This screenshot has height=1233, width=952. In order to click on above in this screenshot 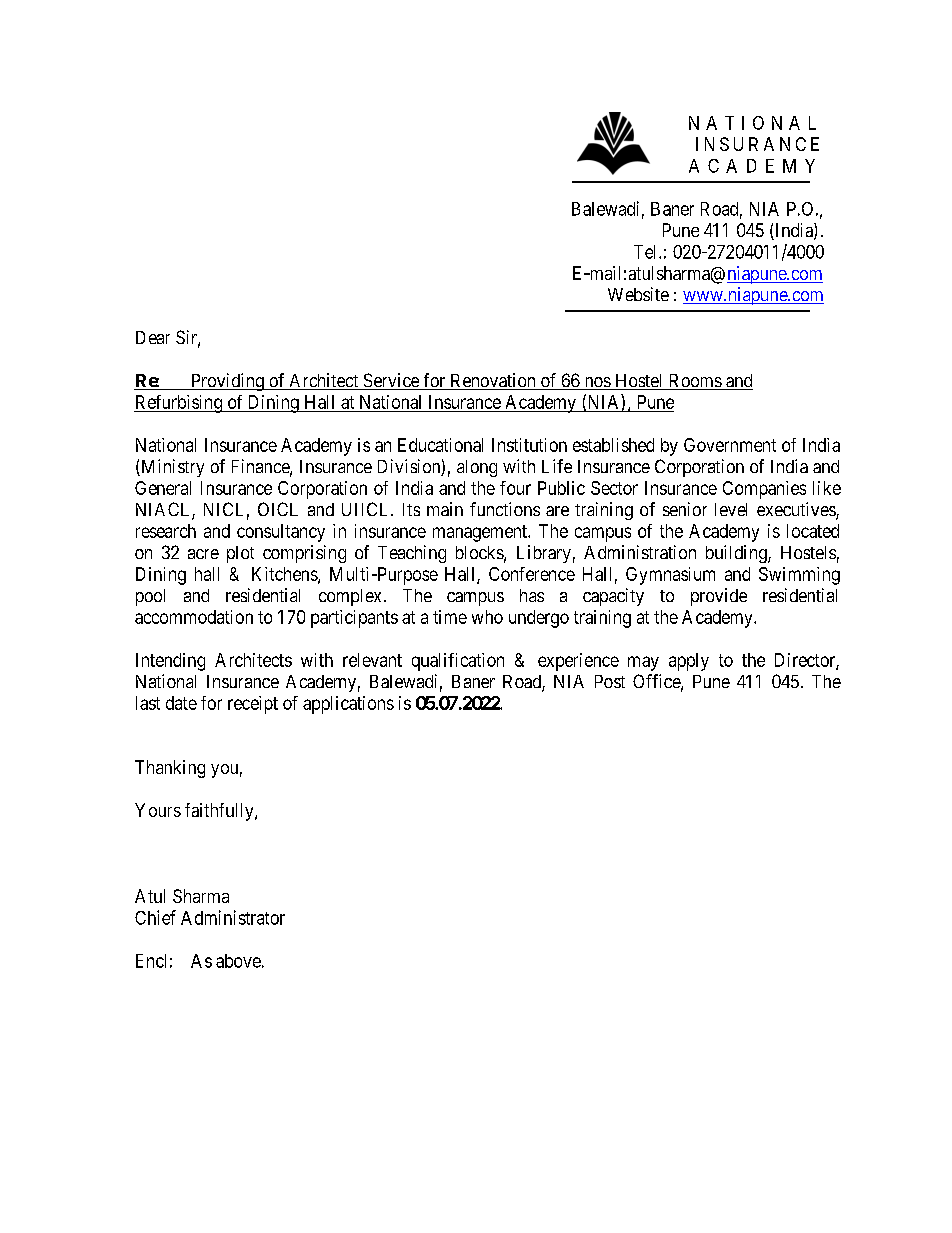, I will do `click(238, 961)`.
